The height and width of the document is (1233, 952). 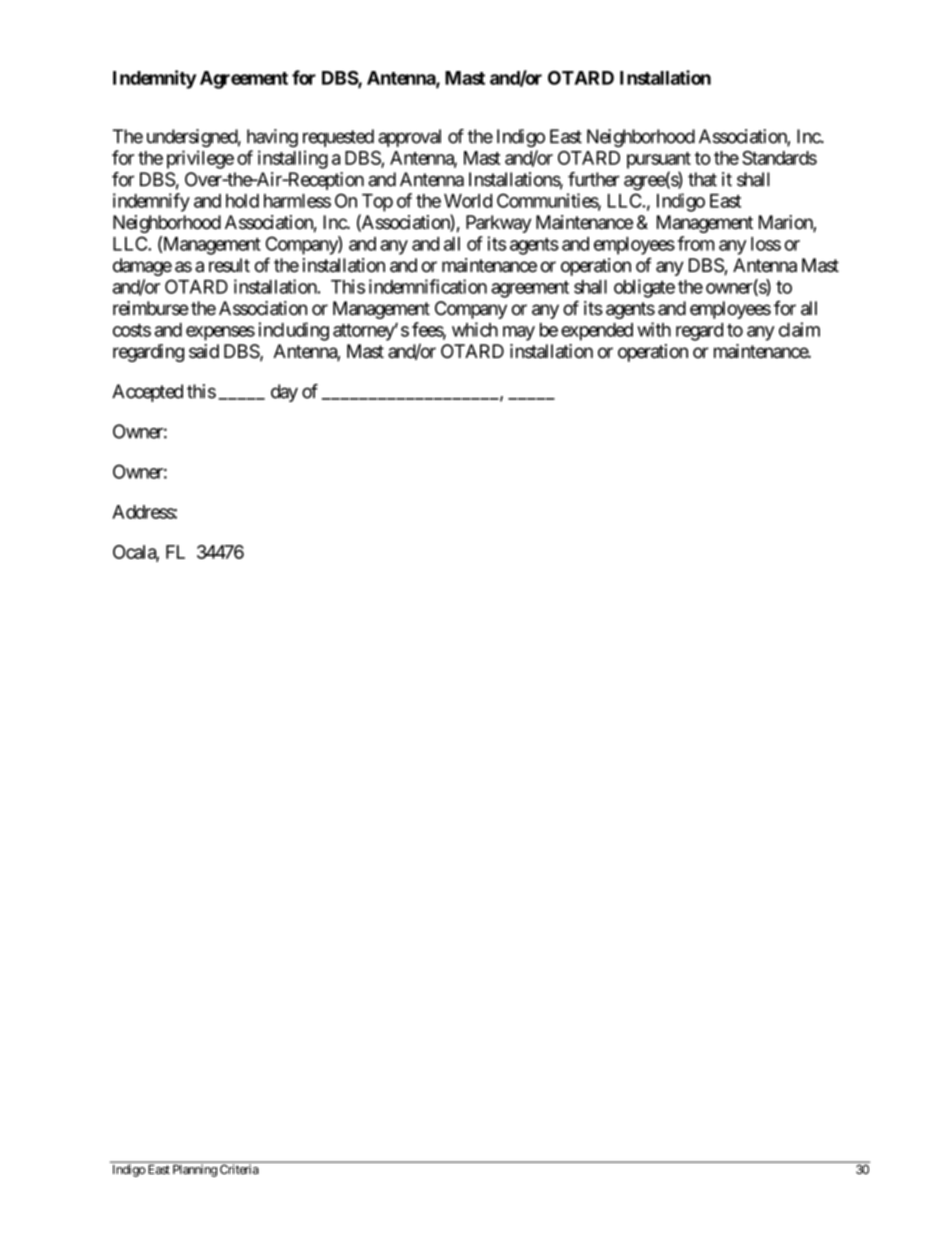 I want to click on Accepted, so click(x=147, y=393).
